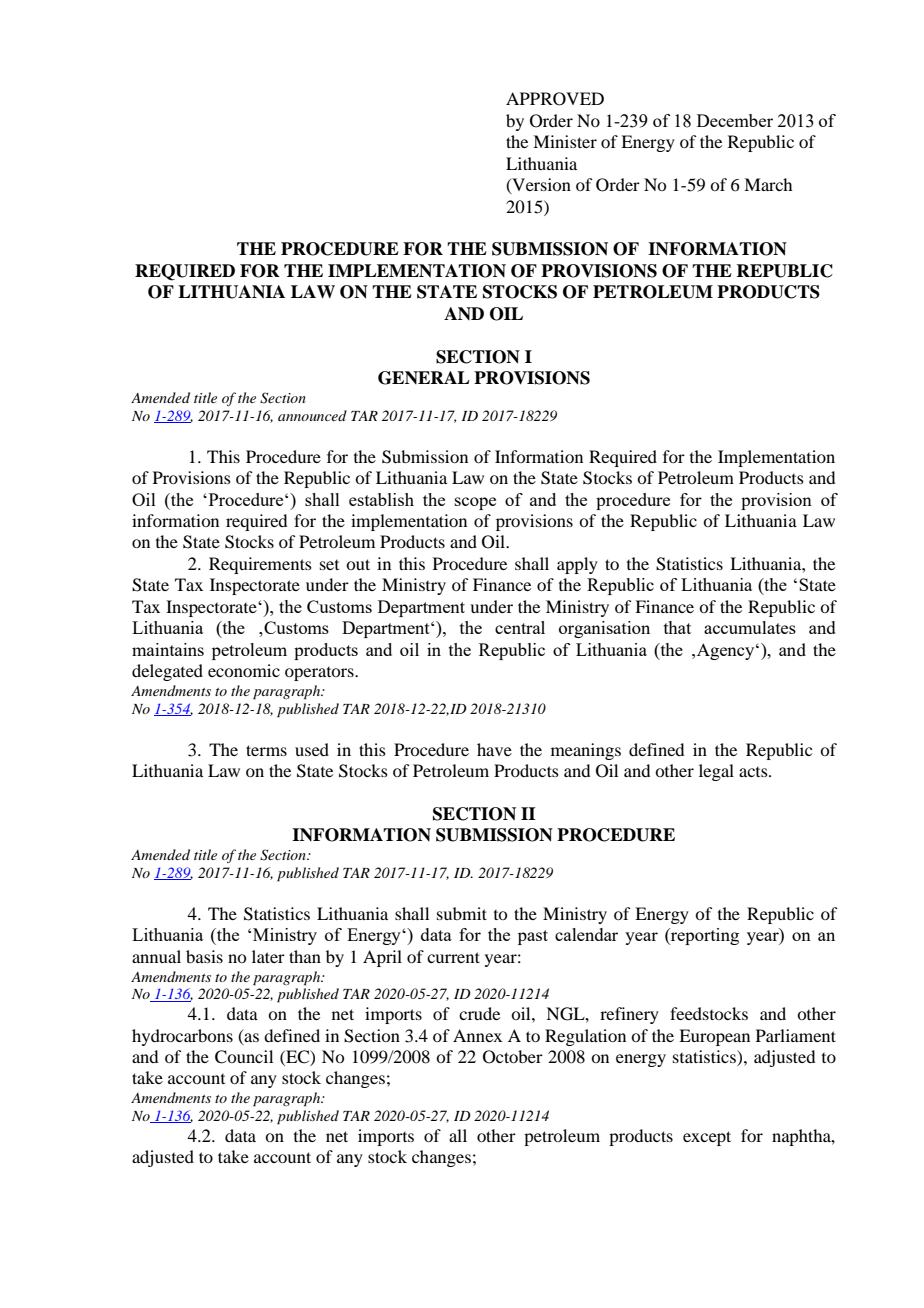 Image resolution: width=924 pixels, height=1308 pixels. Describe the element at coordinates (555, 99) in the page. I see `APPROVED` at that location.
